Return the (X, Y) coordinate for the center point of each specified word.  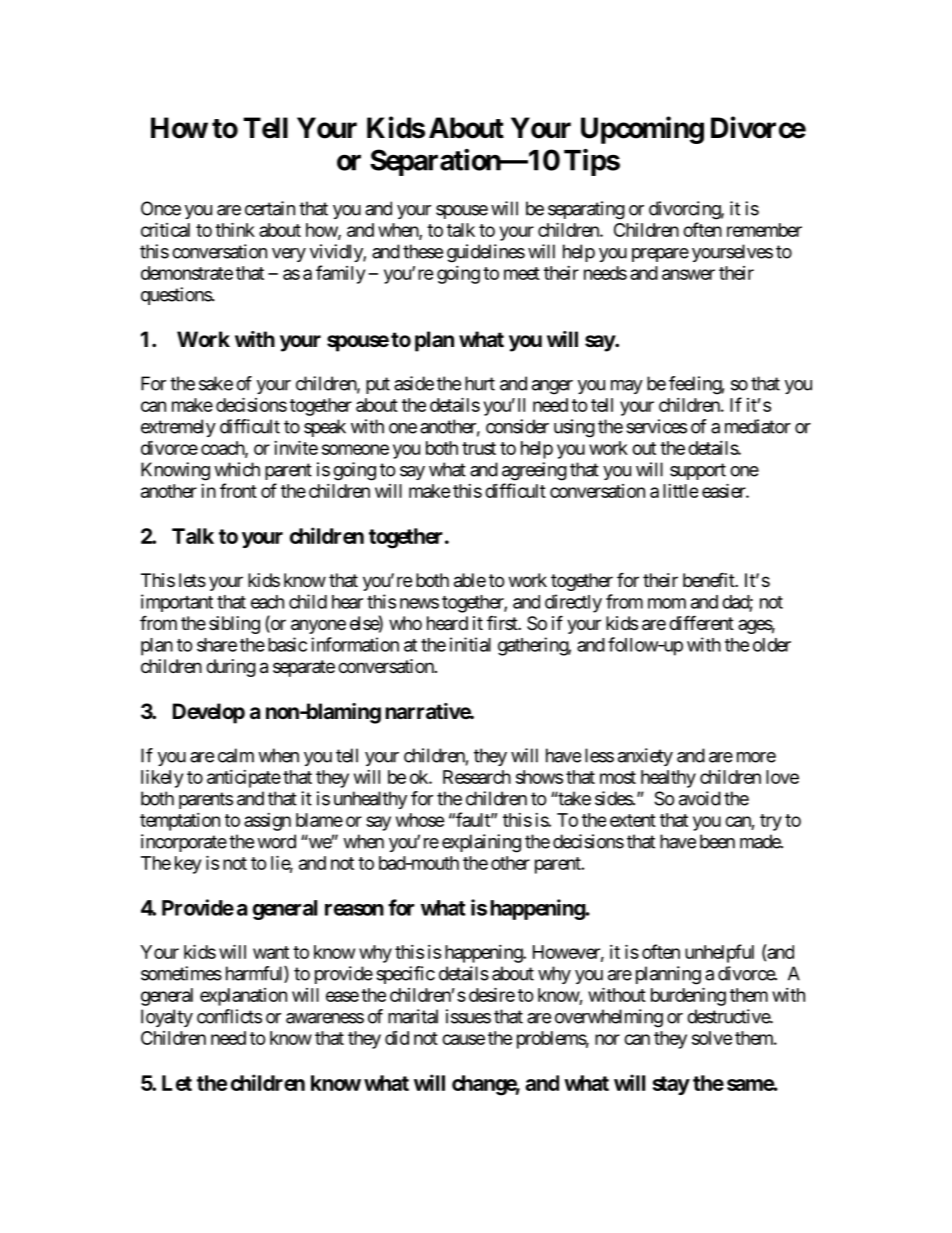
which (237, 469)
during (231, 668)
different (701, 622)
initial (470, 644)
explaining (481, 843)
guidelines (486, 253)
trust (479, 448)
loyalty (167, 1018)
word (276, 841)
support (698, 471)
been (717, 841)
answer (688, 274)
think (235, 229)
